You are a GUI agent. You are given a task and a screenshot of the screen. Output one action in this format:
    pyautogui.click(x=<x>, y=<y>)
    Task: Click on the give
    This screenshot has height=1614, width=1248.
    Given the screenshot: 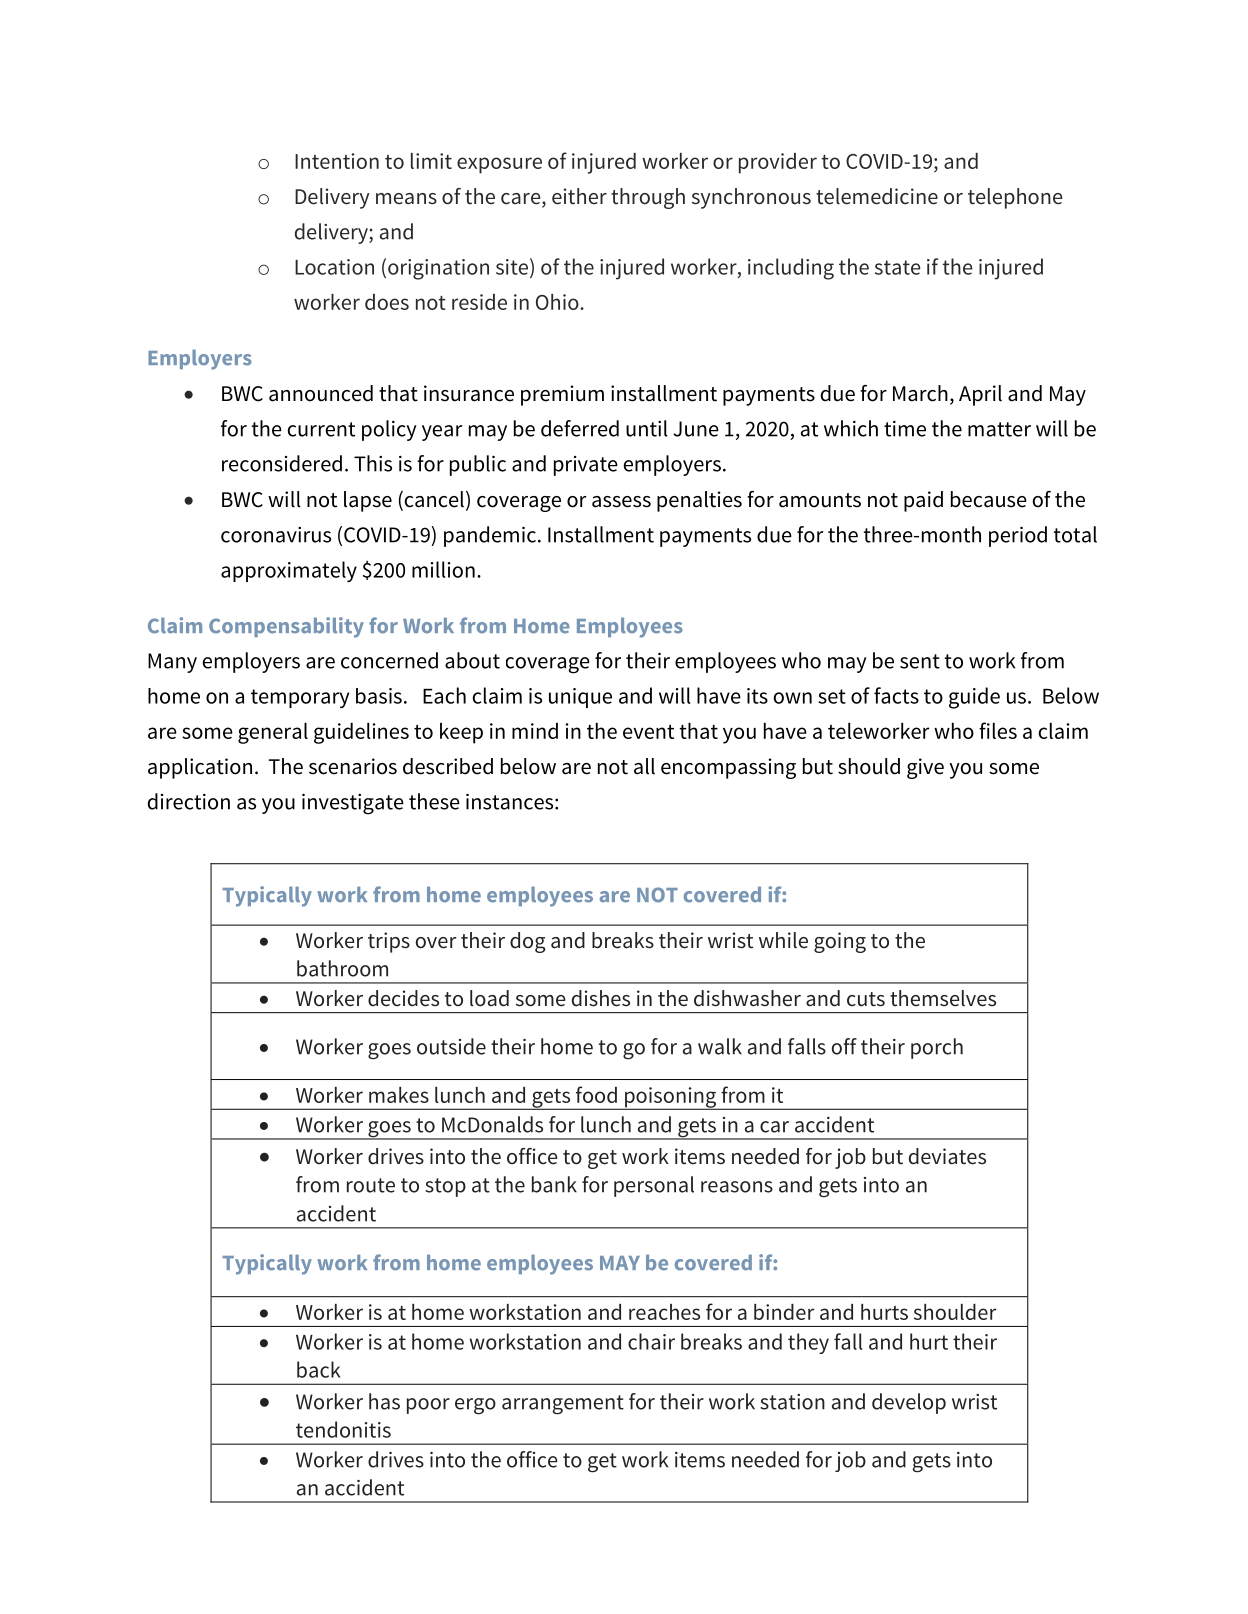 What is the action you would take?
    pyautogui.click(x=925, y=768)
